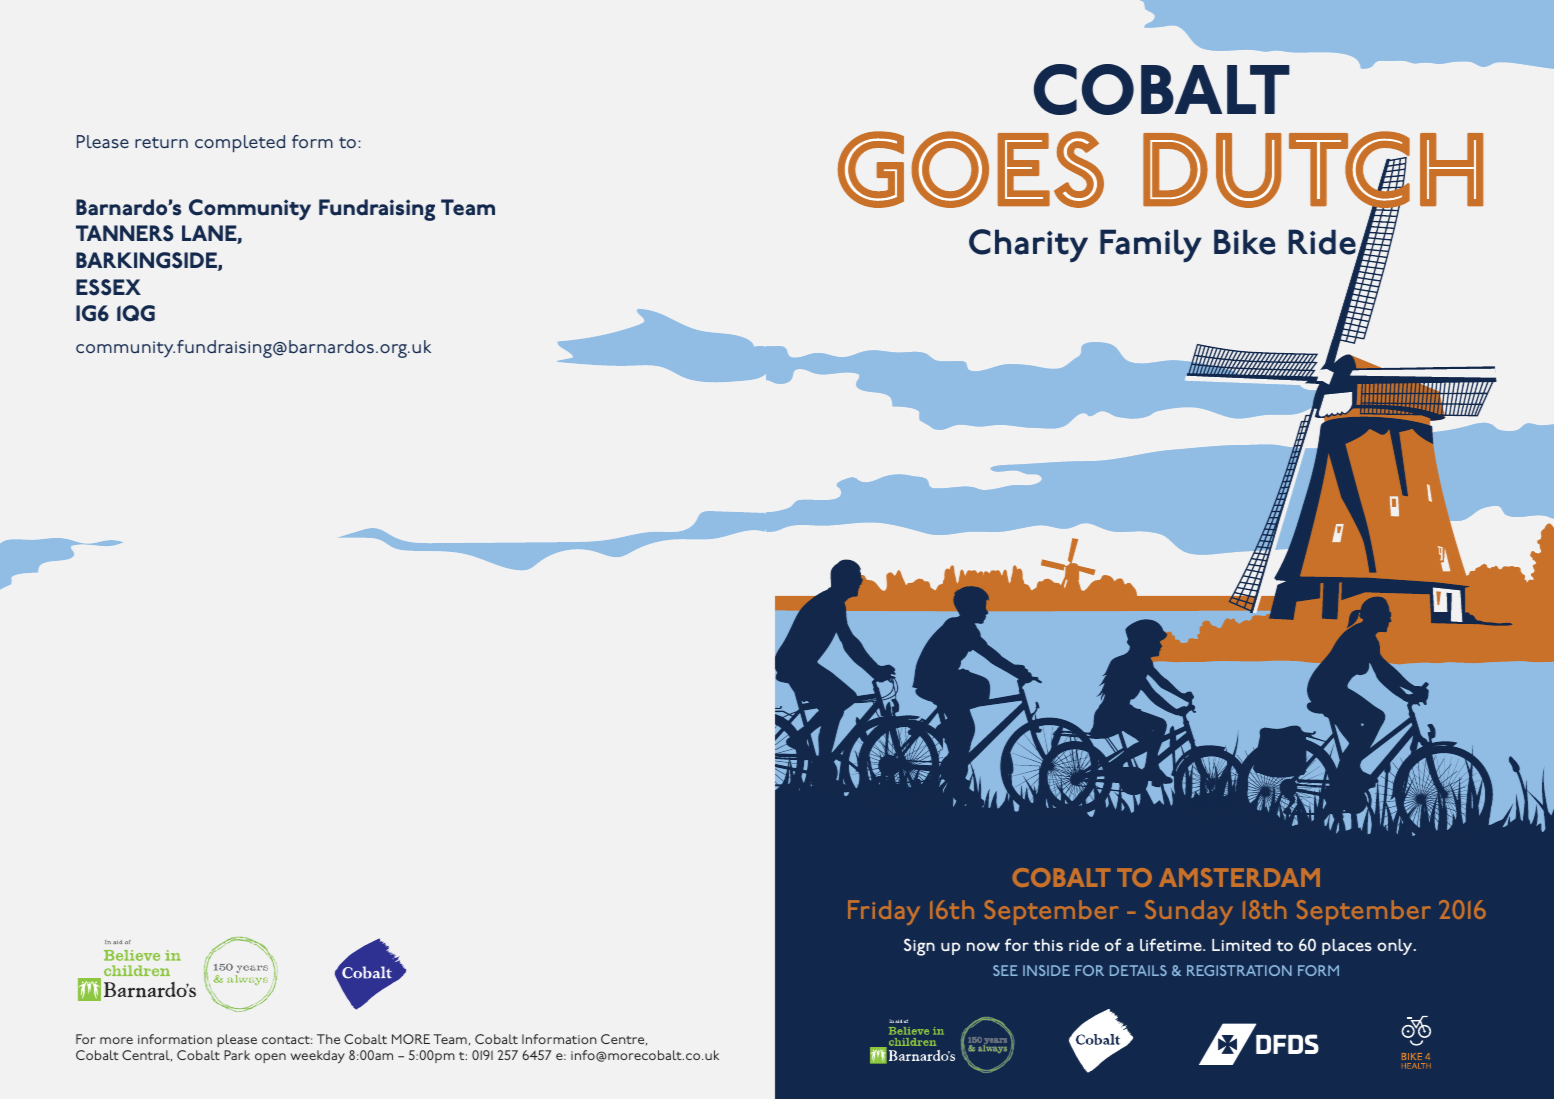 The height and width of the image is (1099, 1554). What do you see at coordinates (1239, 970) in the image?
I see `REGISTRATION` at bounding box center [1239, 970].
